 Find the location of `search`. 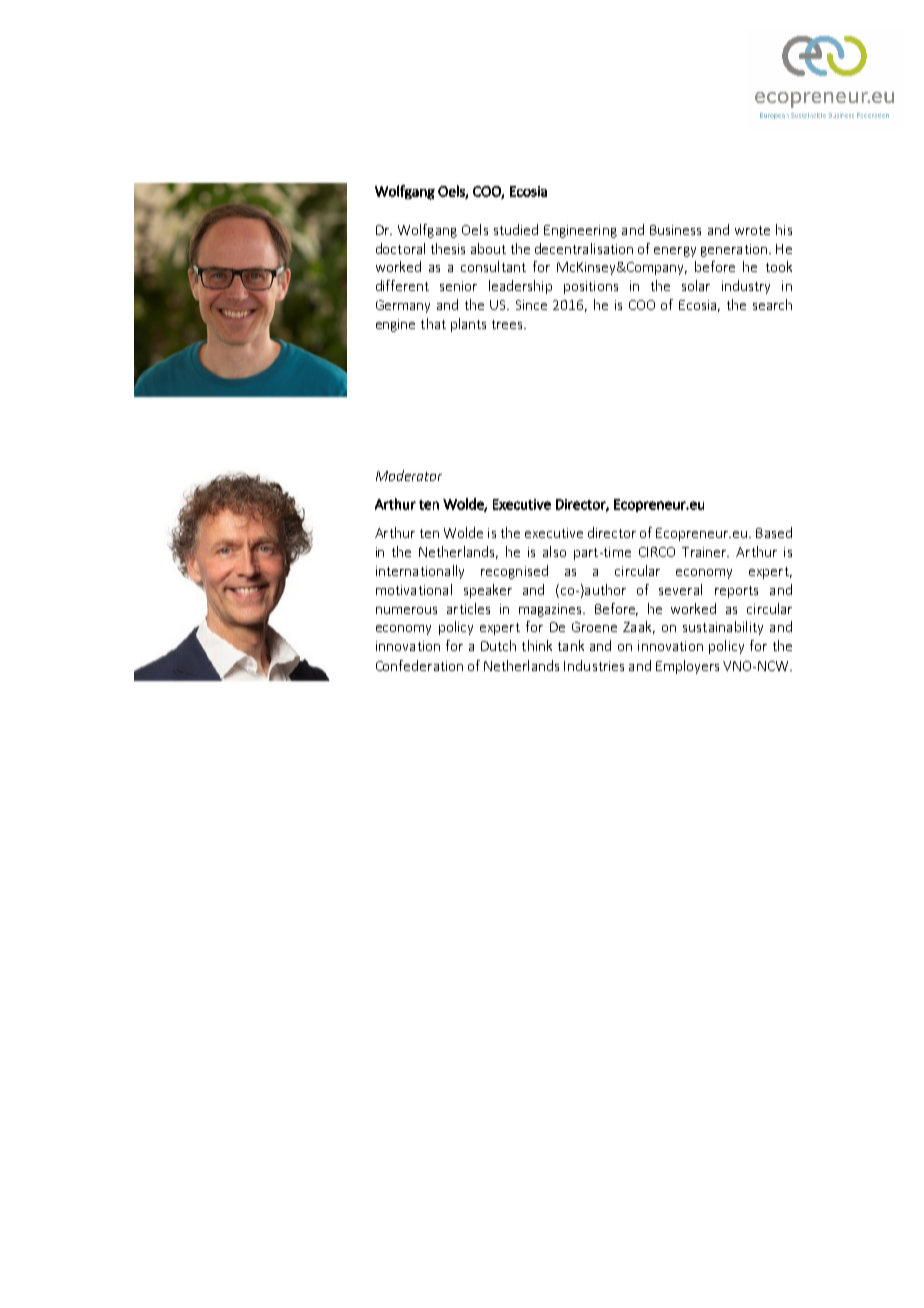

search is located at coordinates (772, 304).
